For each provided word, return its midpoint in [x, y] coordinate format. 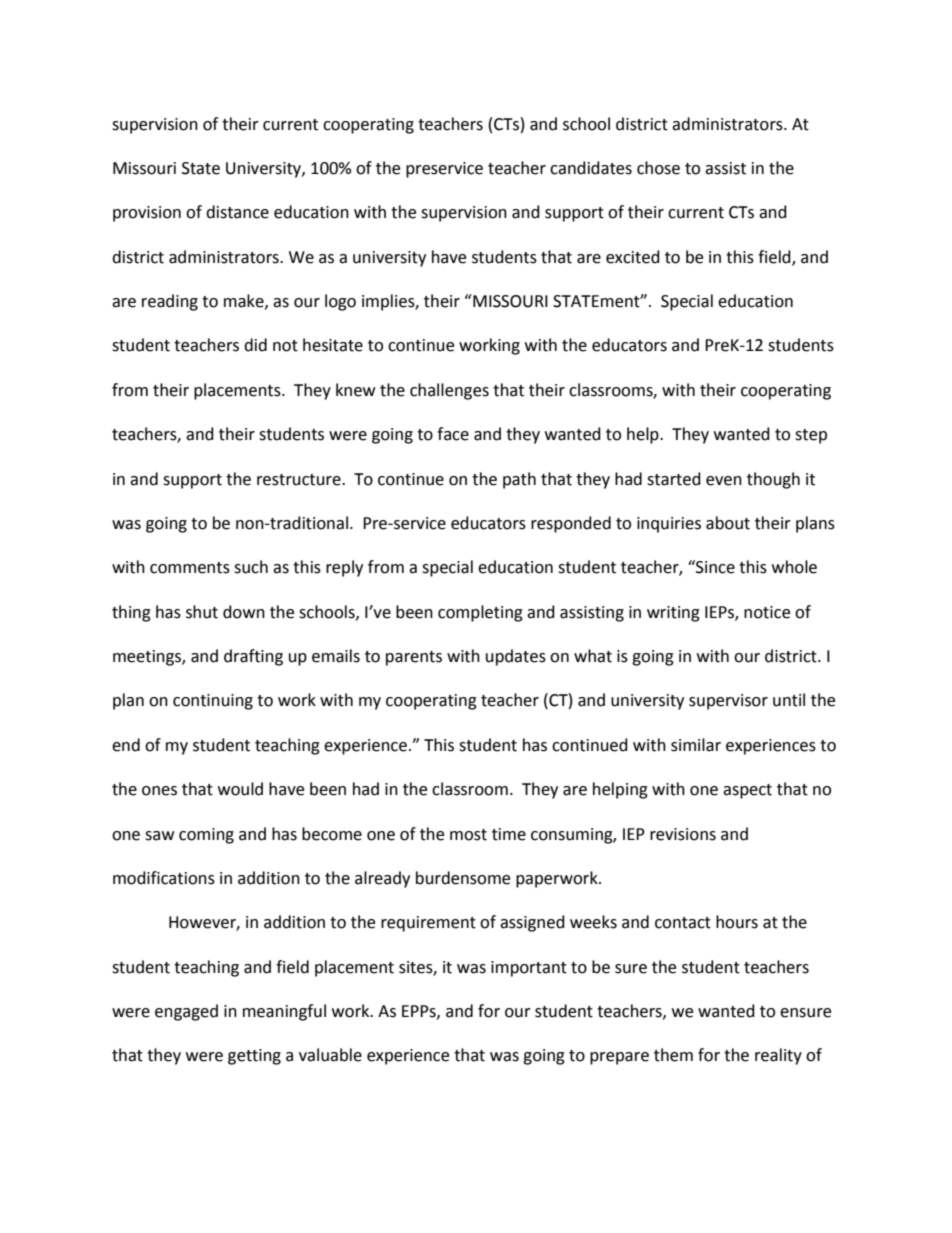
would [240, 789]
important [529, 969]
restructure [300, 480]
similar [696, 745]
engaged [186, 1012]
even [724, 481]
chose [658, 168]
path [519, 480]
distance [237, 212]
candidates [591, 168]
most [468, 835]
